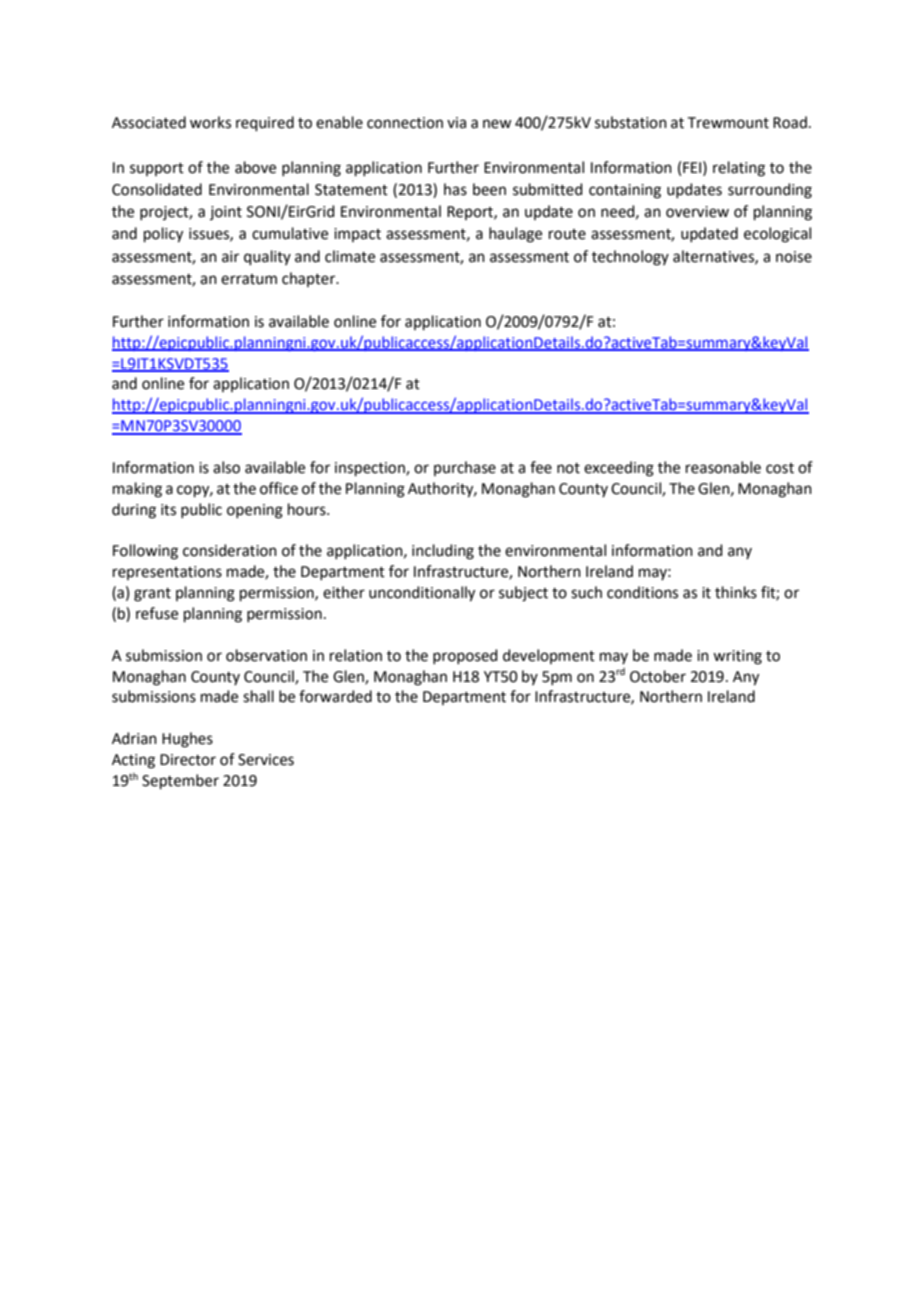 The height and width of the image is (1308, 924). Describe the element at coordinates (335, 696) in the image. I see `forwarded` at that location.
